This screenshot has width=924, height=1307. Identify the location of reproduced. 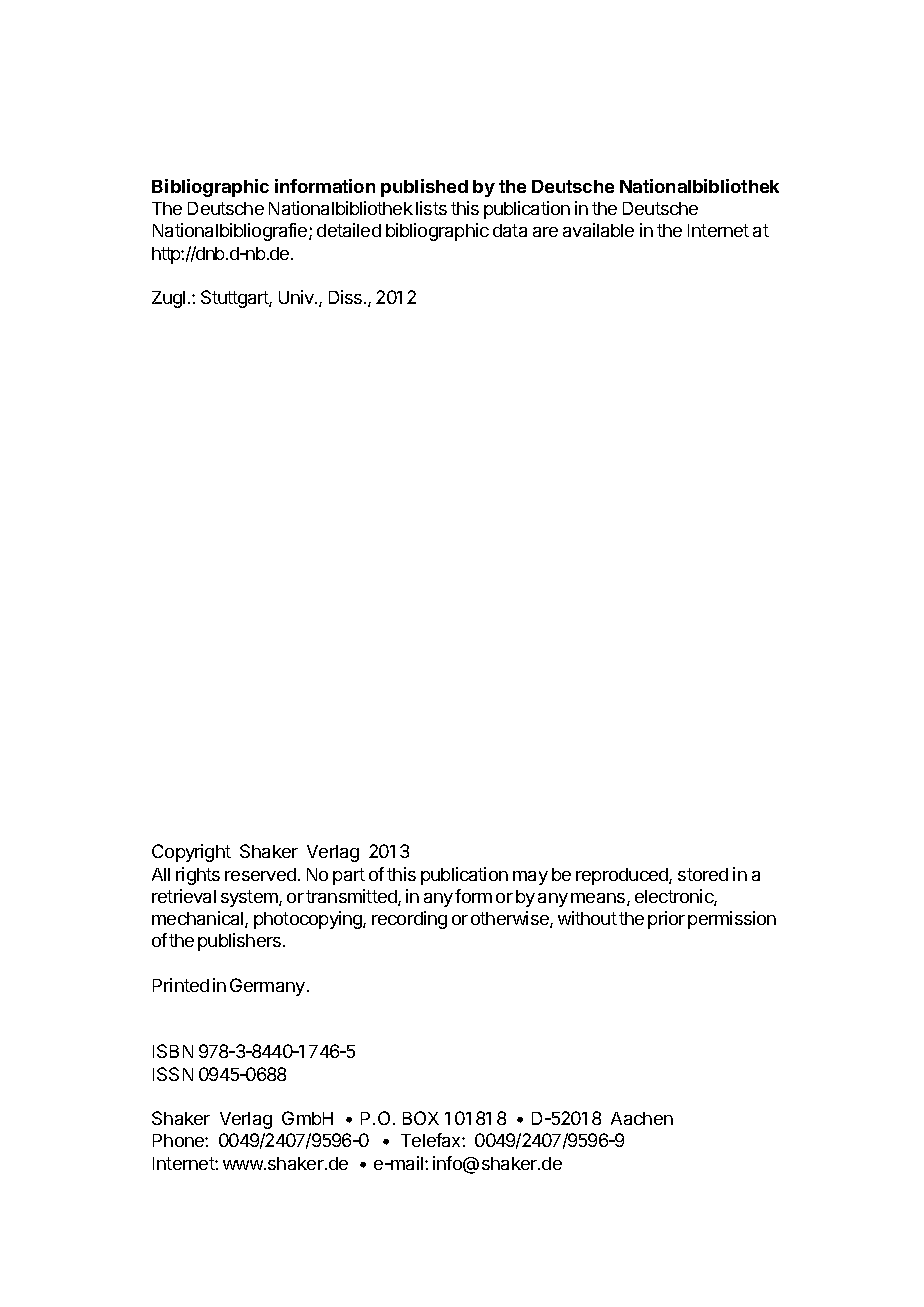
(623, 876).
